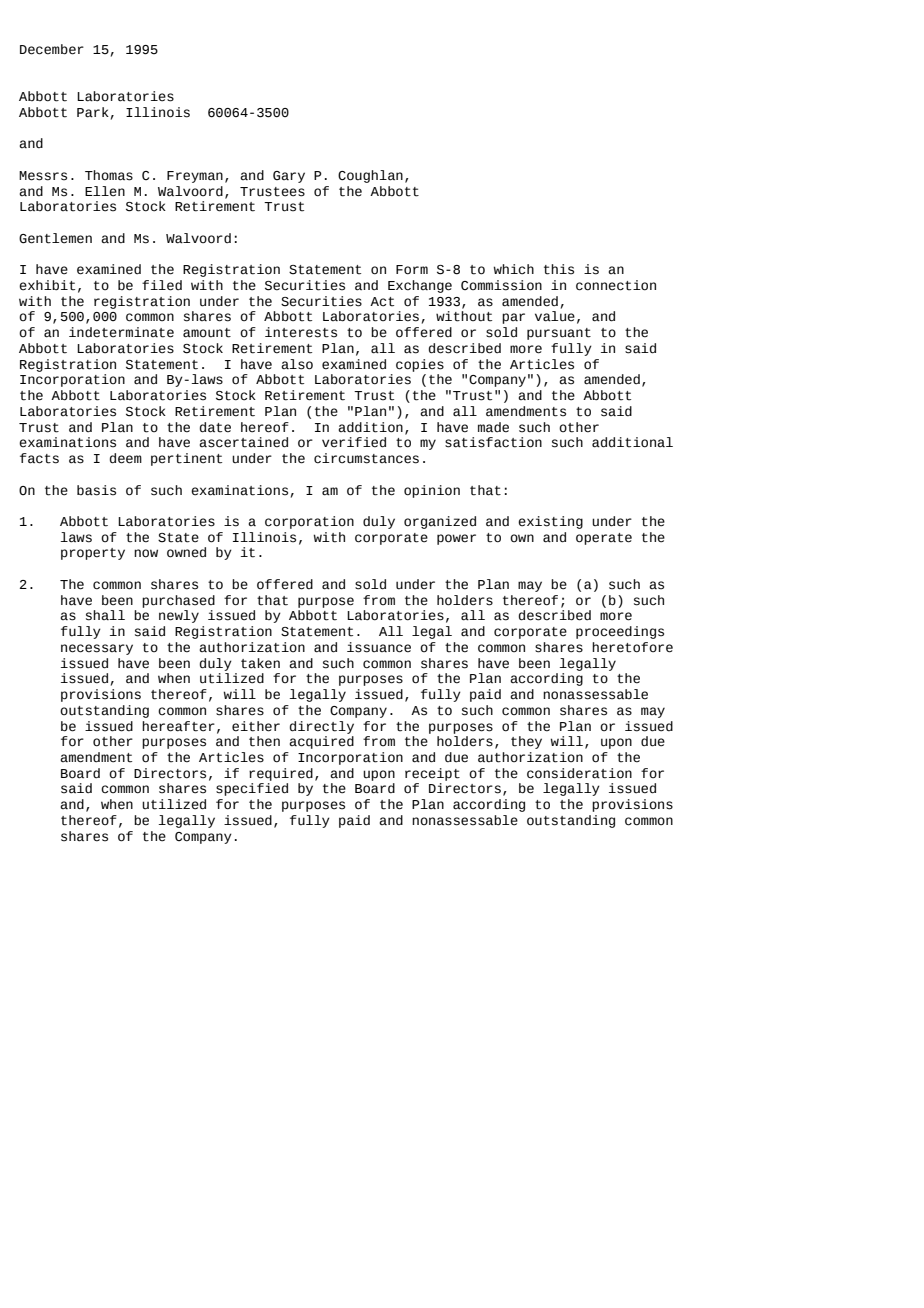 This page has height=1308, width=924. Describe the element at coordinates (289, 177) in the page. I see `Gary` at that location.
